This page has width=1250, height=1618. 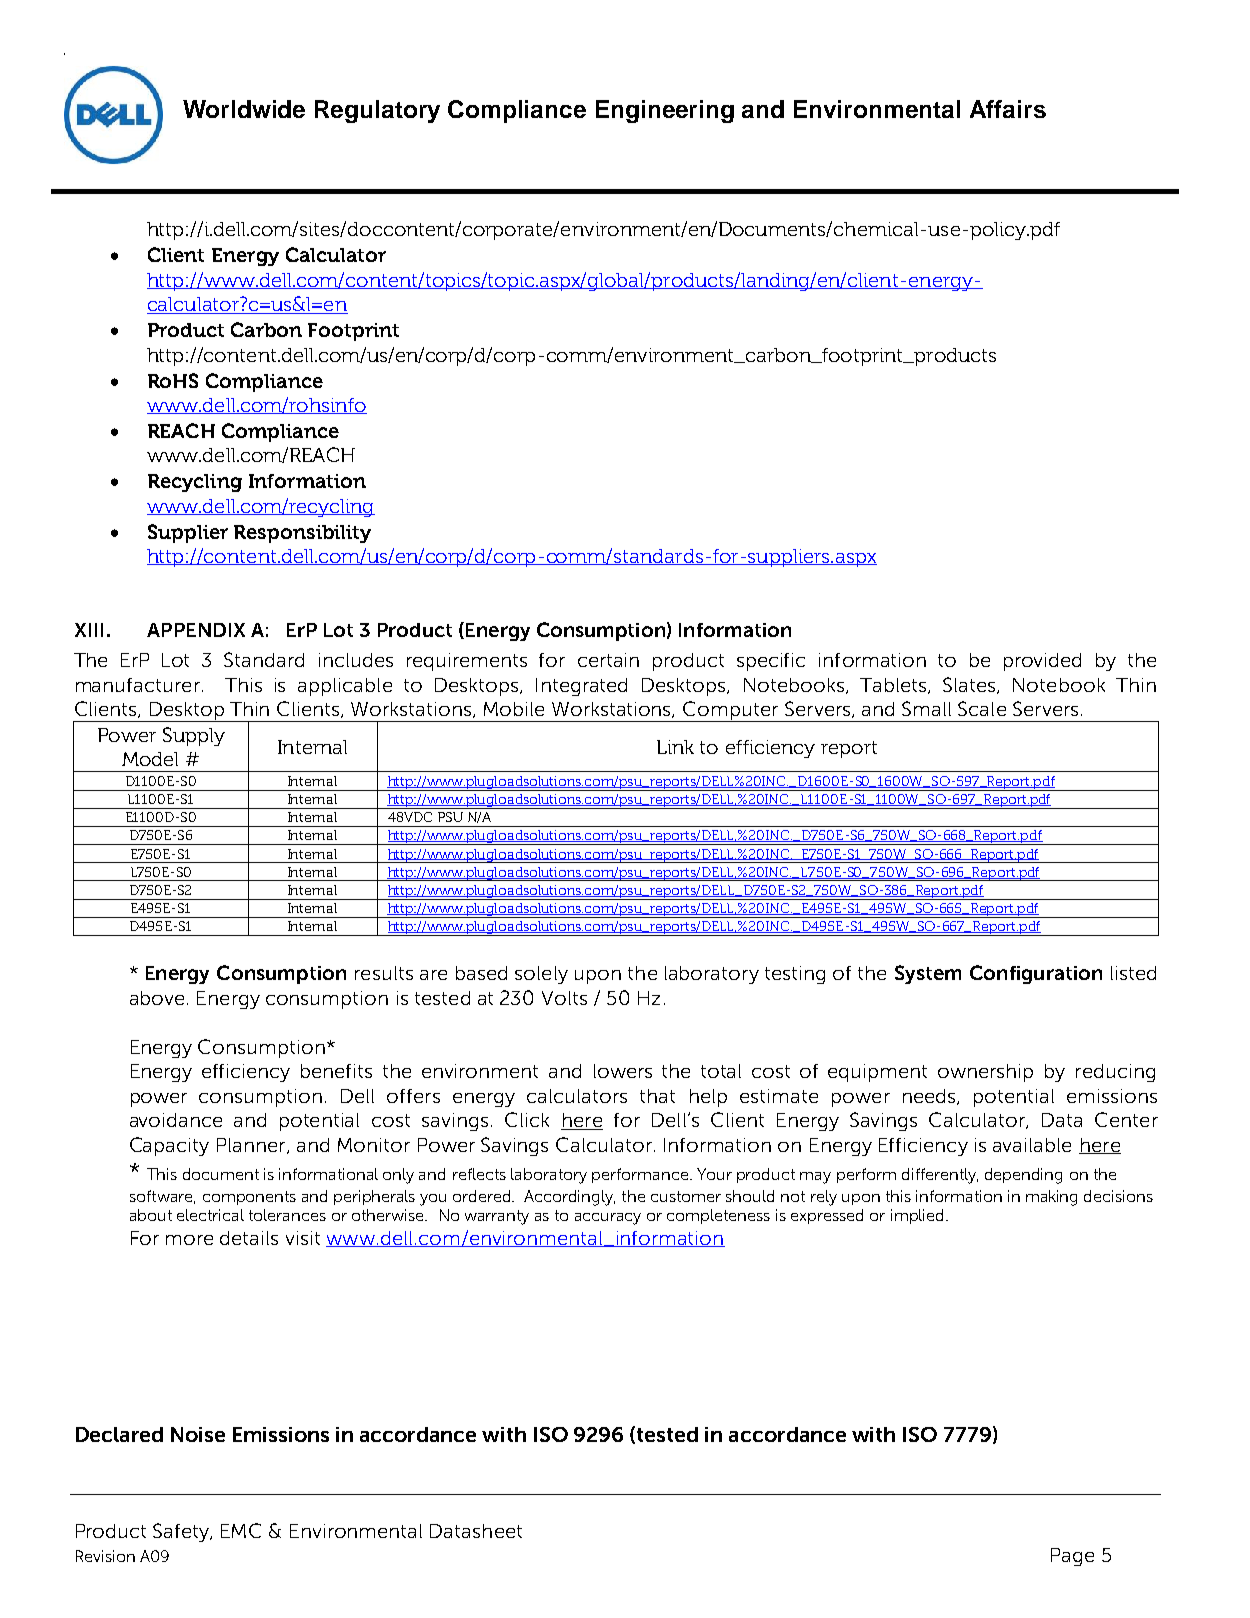 What do you see at coordinates (244, 109) in the page?
I see `Worldwide` at bounding box center [244, 109].
